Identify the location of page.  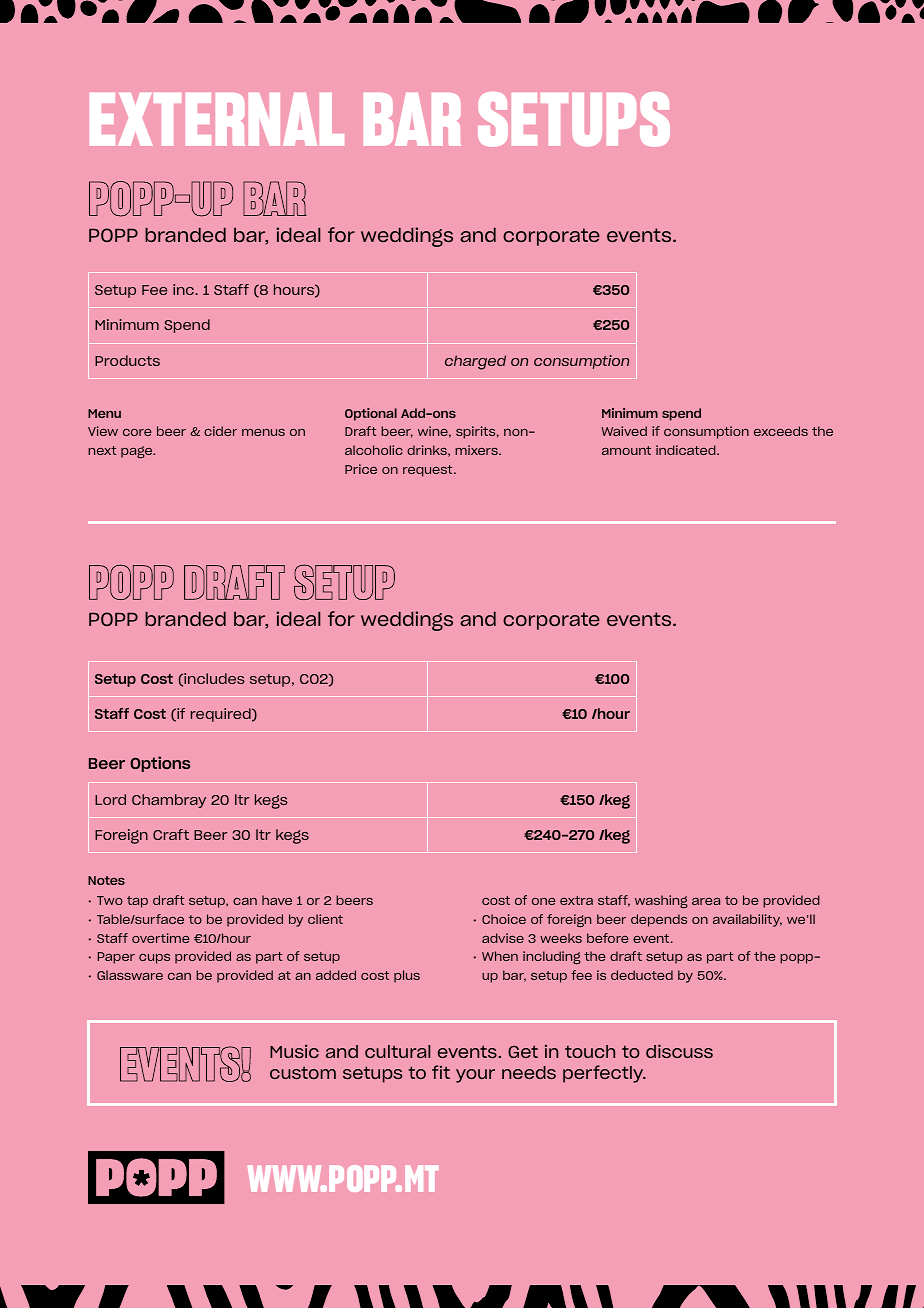
(138, 452).
